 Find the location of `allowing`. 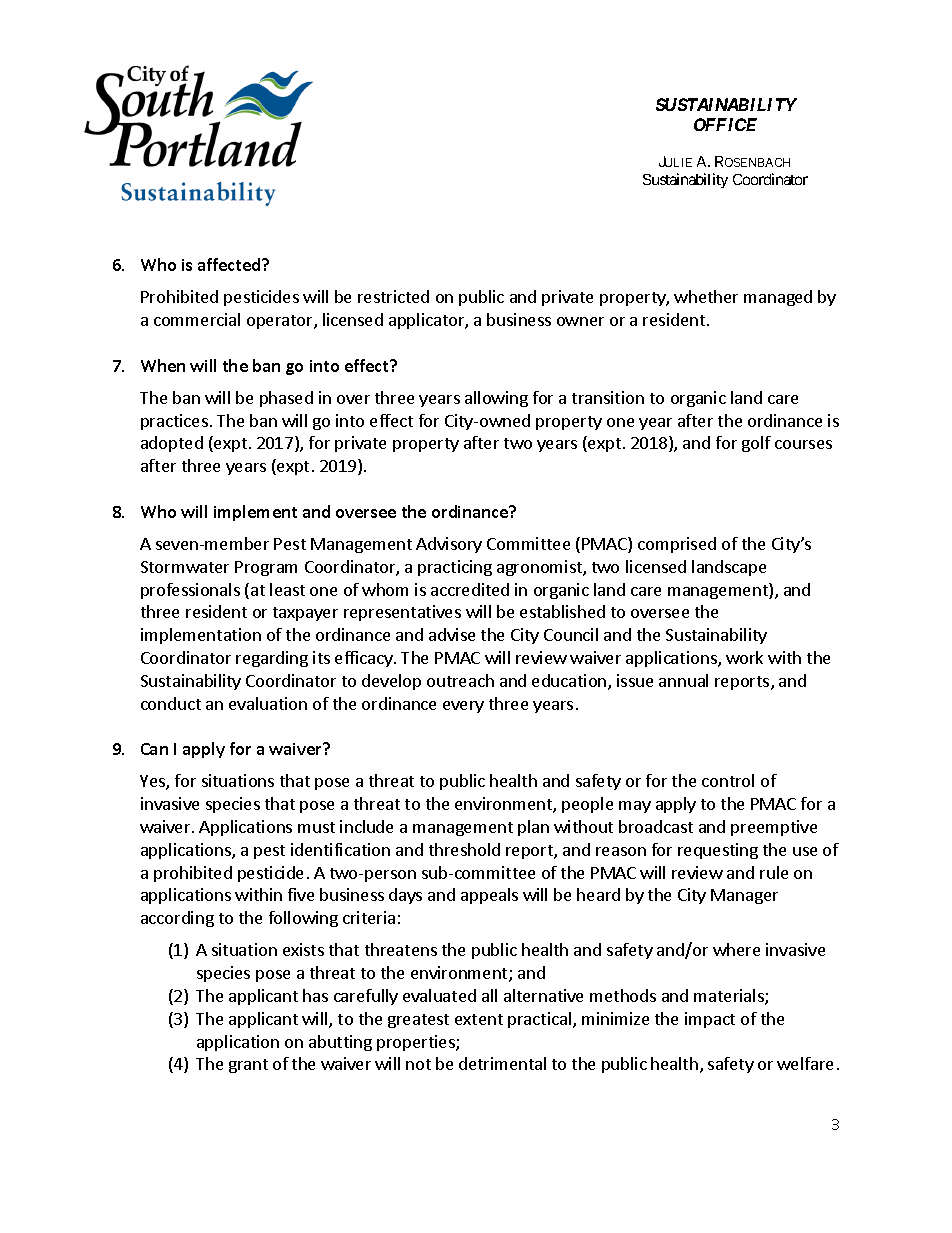

allowing is located at coordinates (496, 399).
